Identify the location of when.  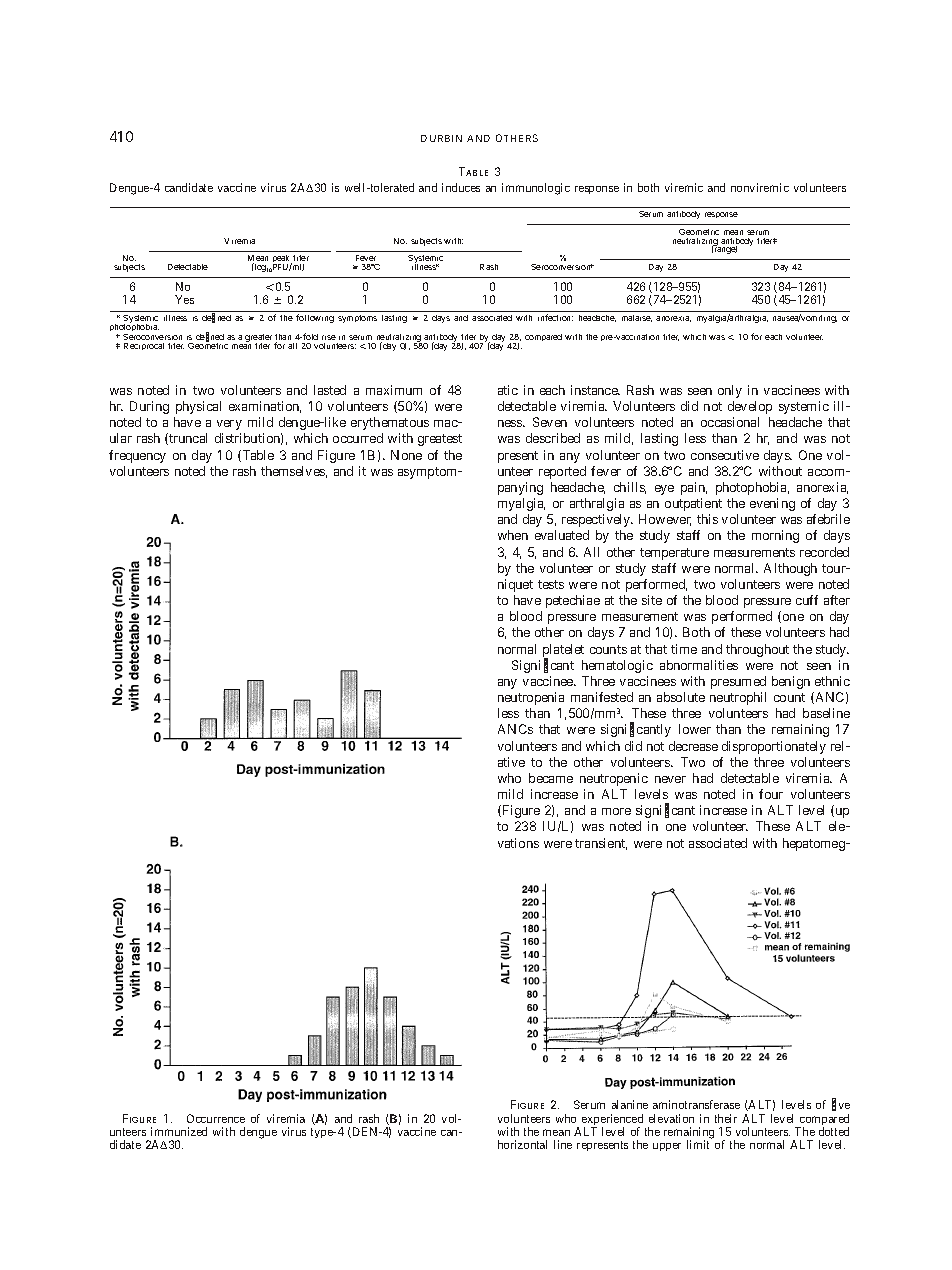
(513, 535).
